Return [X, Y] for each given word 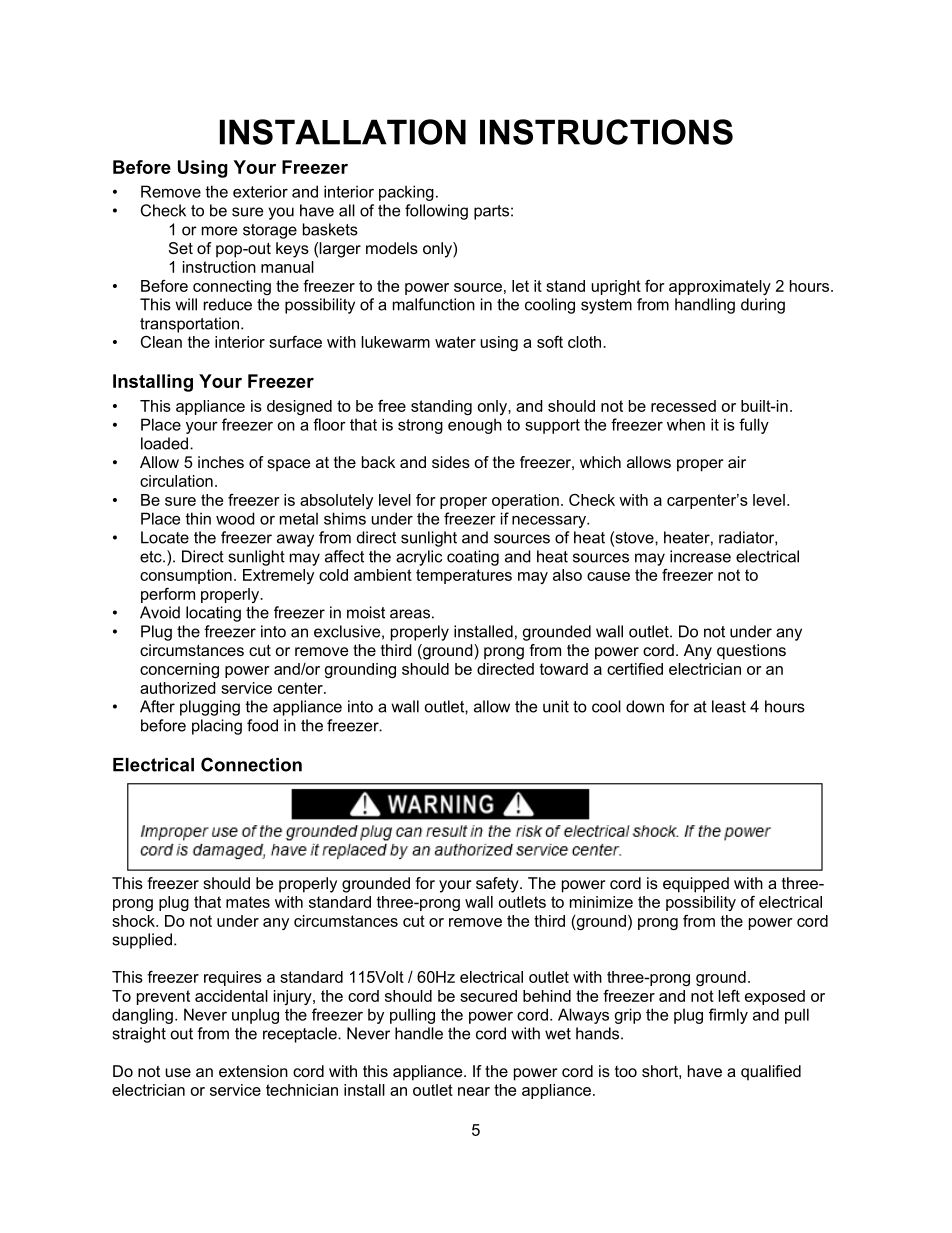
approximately [720, 287]
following [436, 212]
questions [751, 652]
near [474, 1091]
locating [213, 614]
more [219, 231]
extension [253, 1071]
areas [410, 614]
